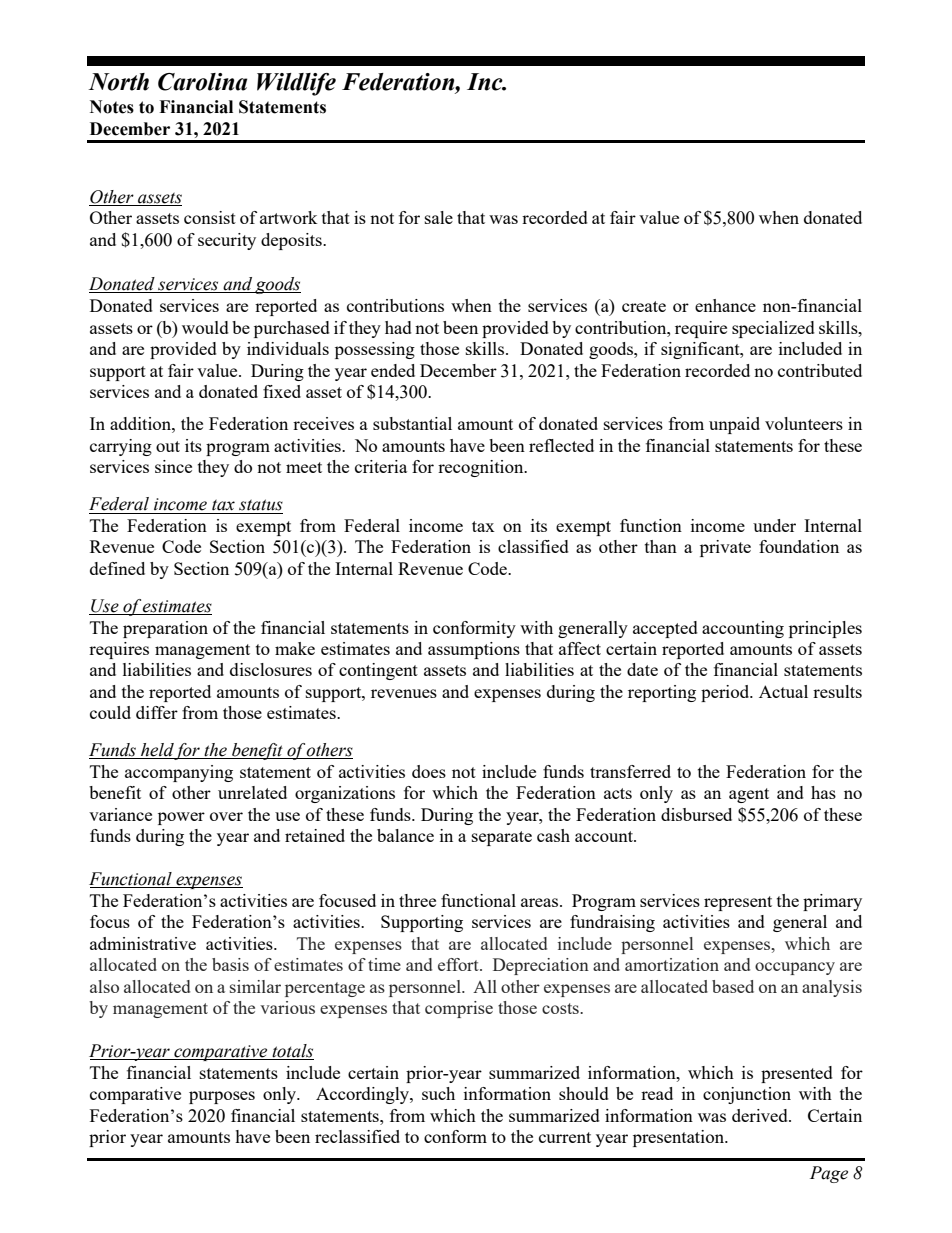 The height and width of the screenshot is (1233, 952). I want to click on enhance, so click(725, 305).
